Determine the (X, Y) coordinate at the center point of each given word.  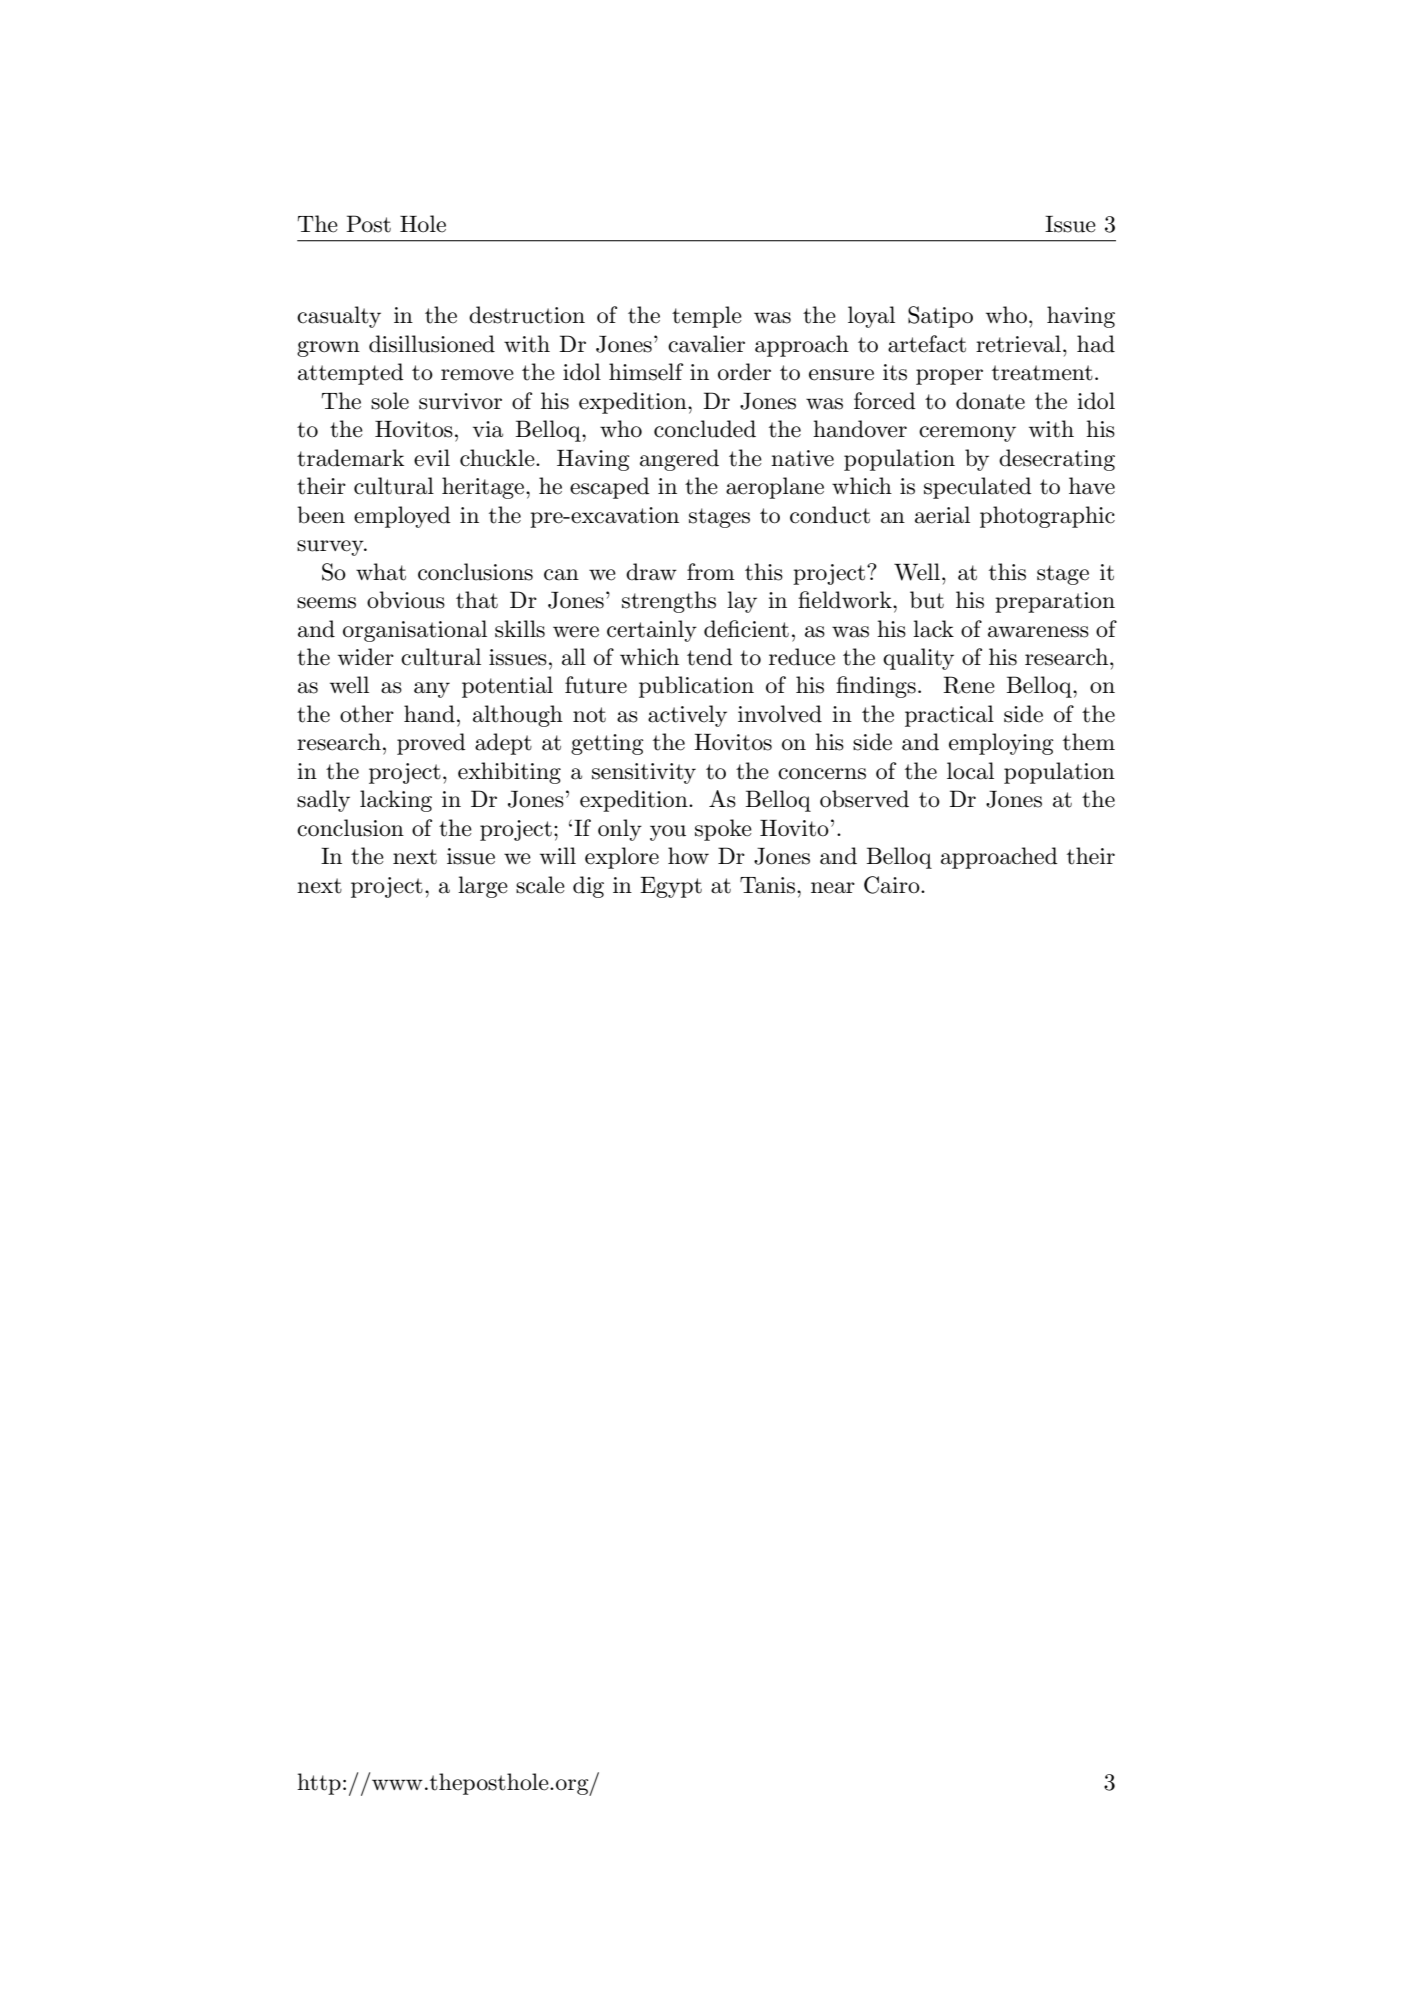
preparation (1055, 602)
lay (742, 602)
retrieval (1018, 344)
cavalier (706, 344)
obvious (406, 600)
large (483, 887)
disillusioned (432, 344)
